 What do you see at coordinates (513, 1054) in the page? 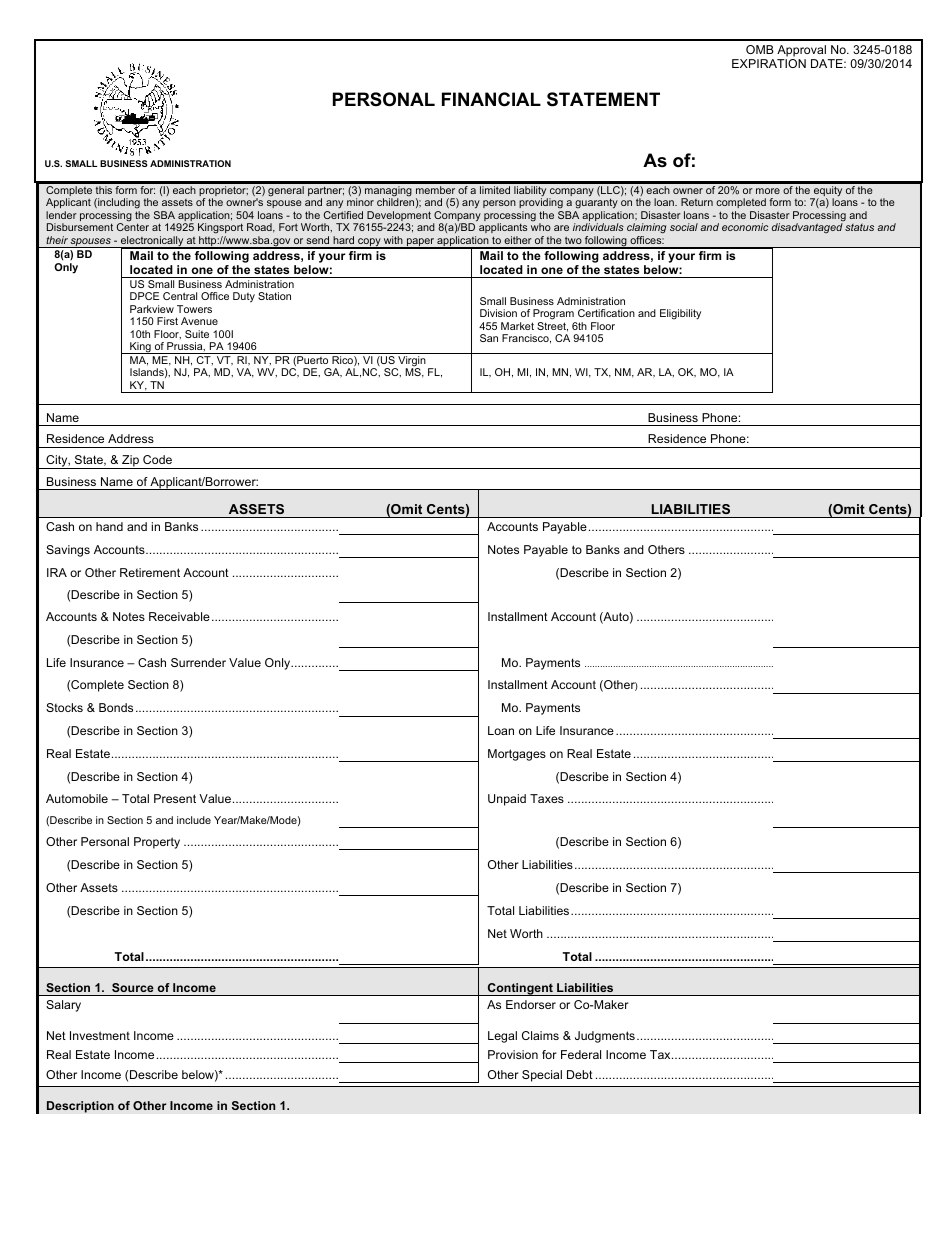
I see `Provision` at bounding box center [513, 1054].
